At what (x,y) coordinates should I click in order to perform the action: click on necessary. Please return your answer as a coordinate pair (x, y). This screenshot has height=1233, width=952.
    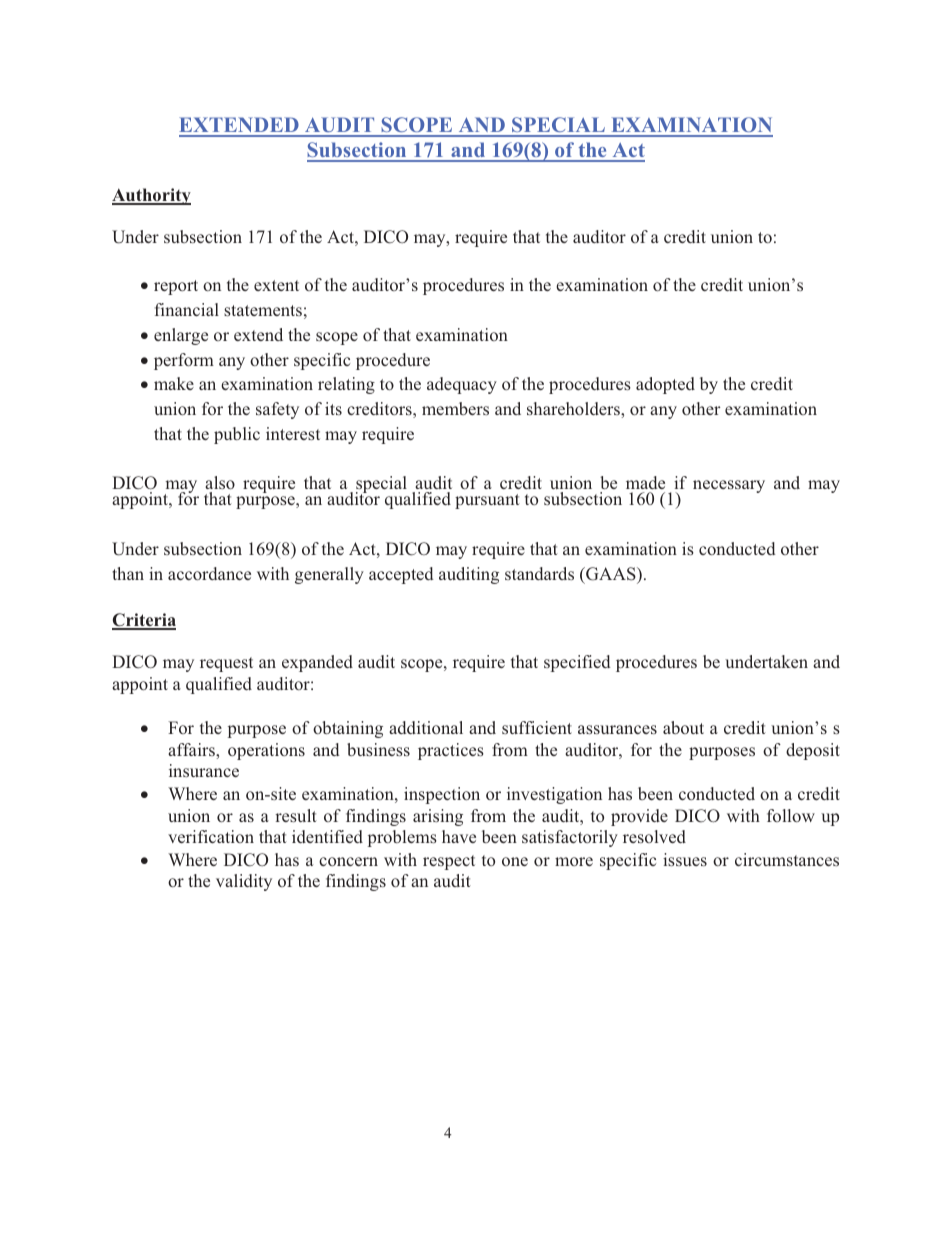
    Looking at the image, I should click on (729, 486).
